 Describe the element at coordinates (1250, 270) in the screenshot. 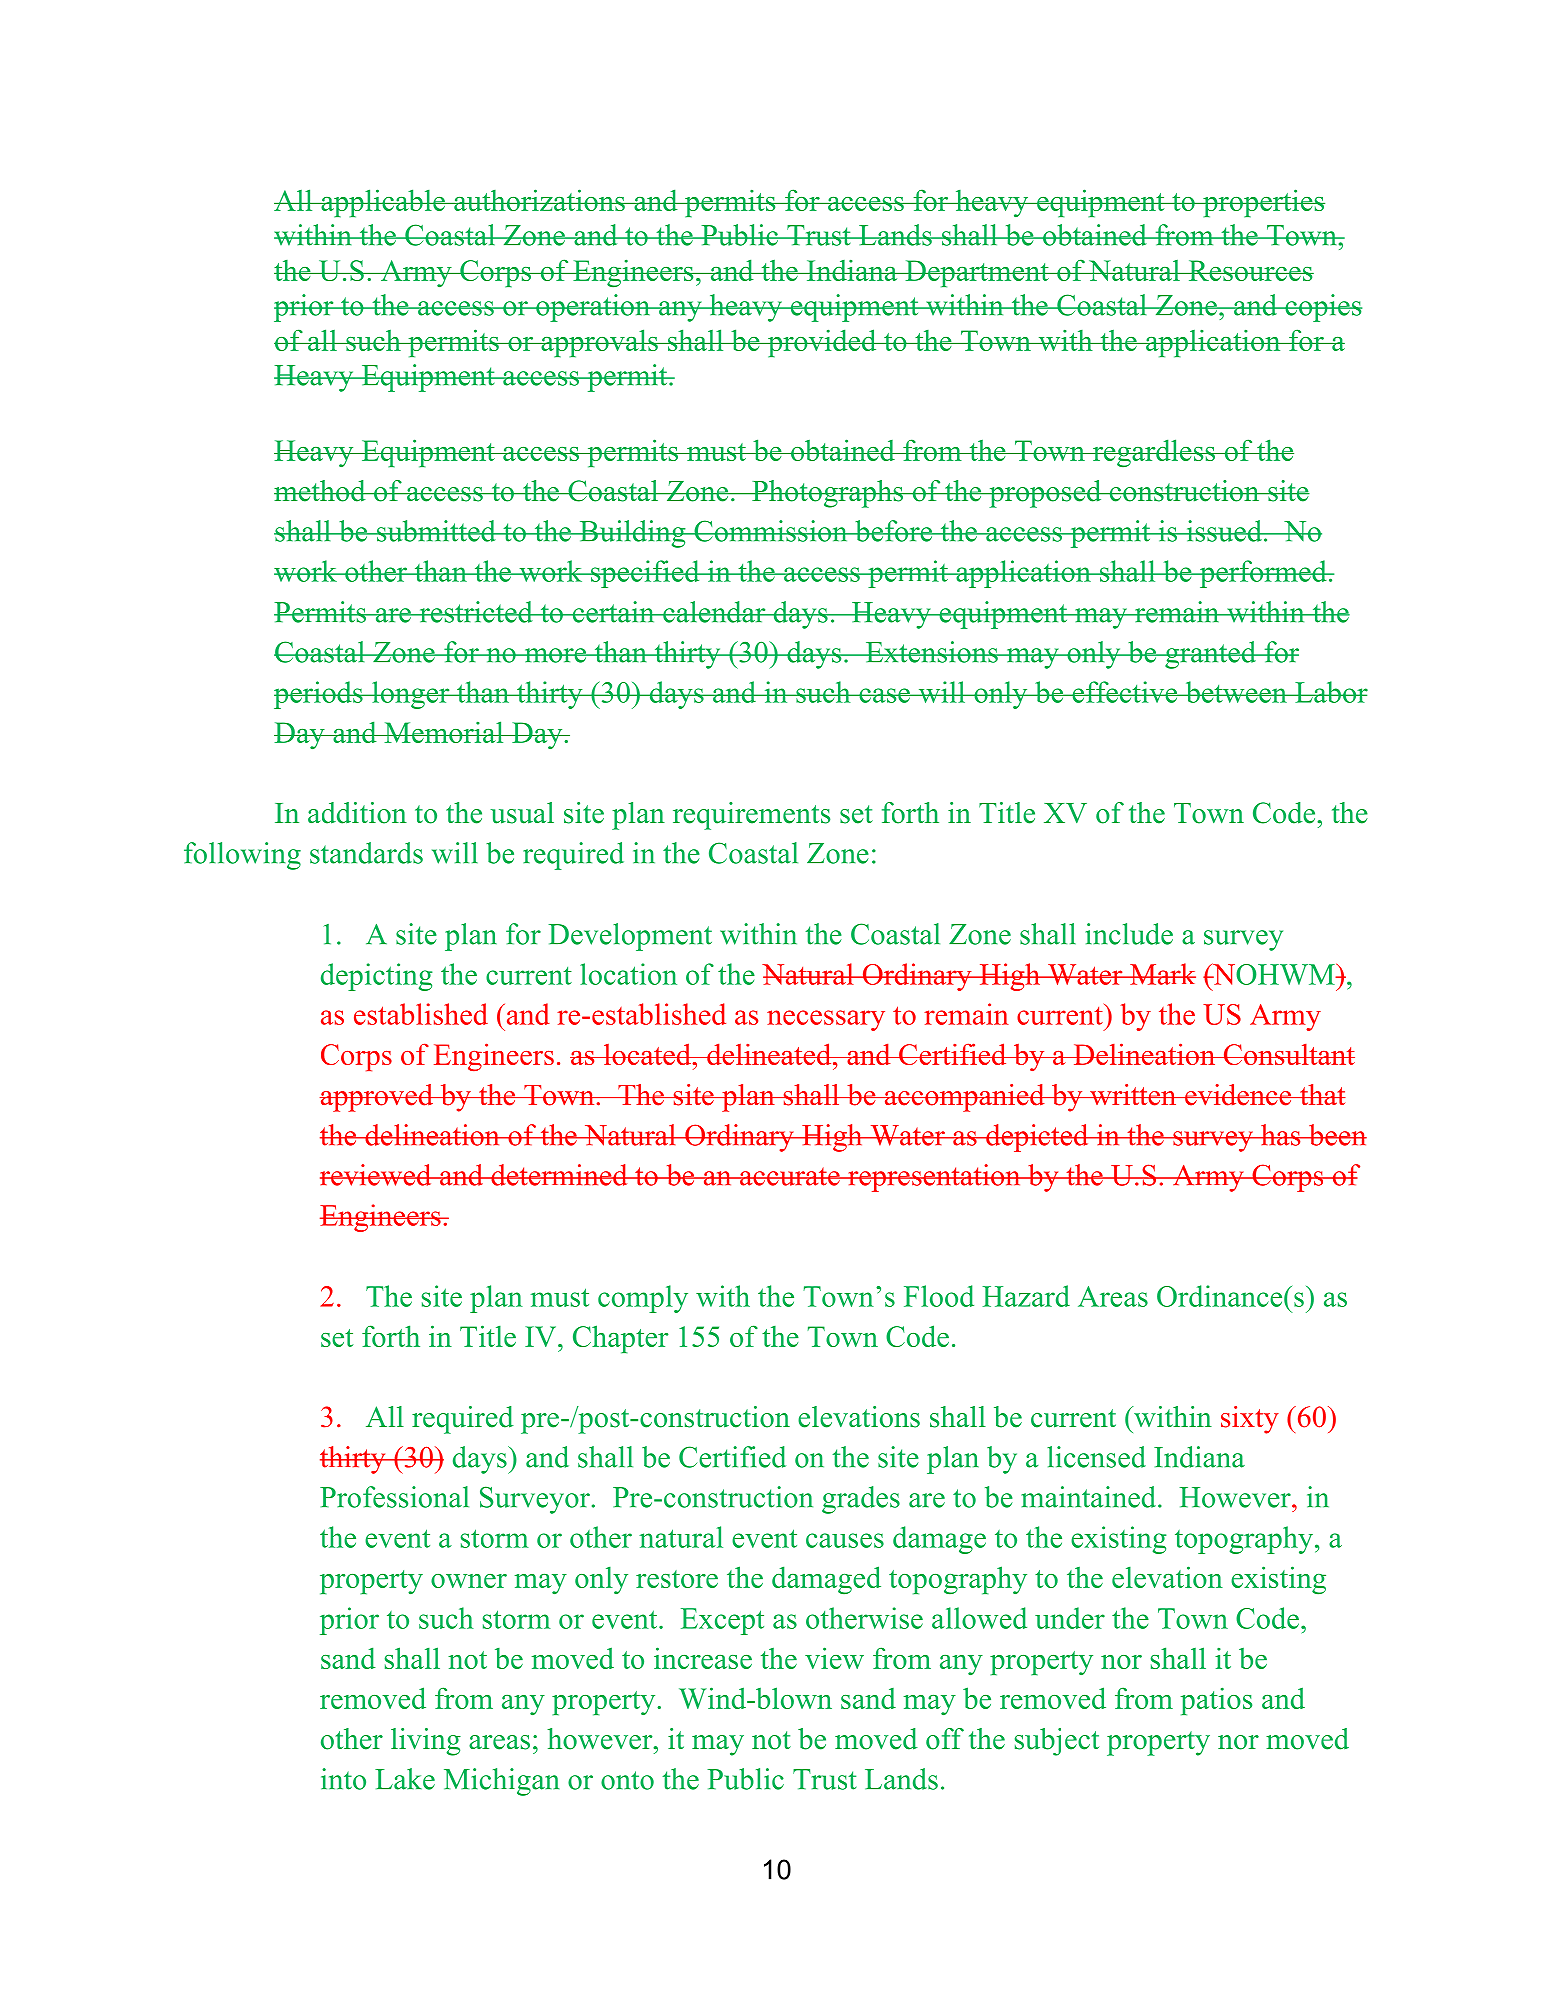

I see `Resources` at that location.
